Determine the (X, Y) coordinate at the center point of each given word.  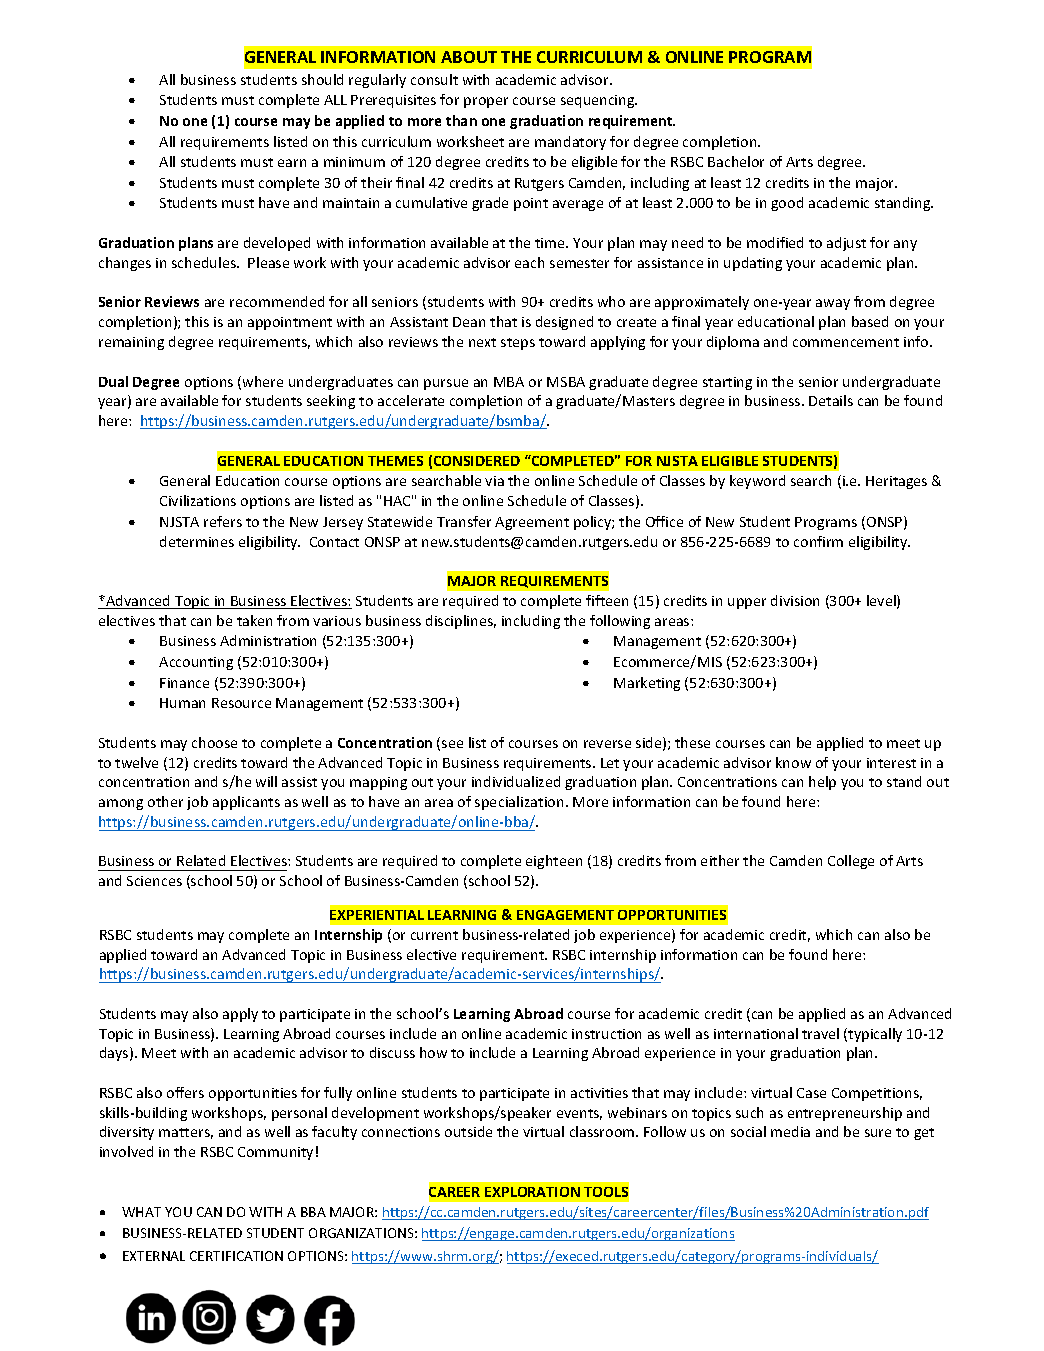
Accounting (196, 663)
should (322, 79)
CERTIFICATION (236, 1256)
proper (486, 102)
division (795, 600)
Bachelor (736, 161)
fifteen (607, 600)
